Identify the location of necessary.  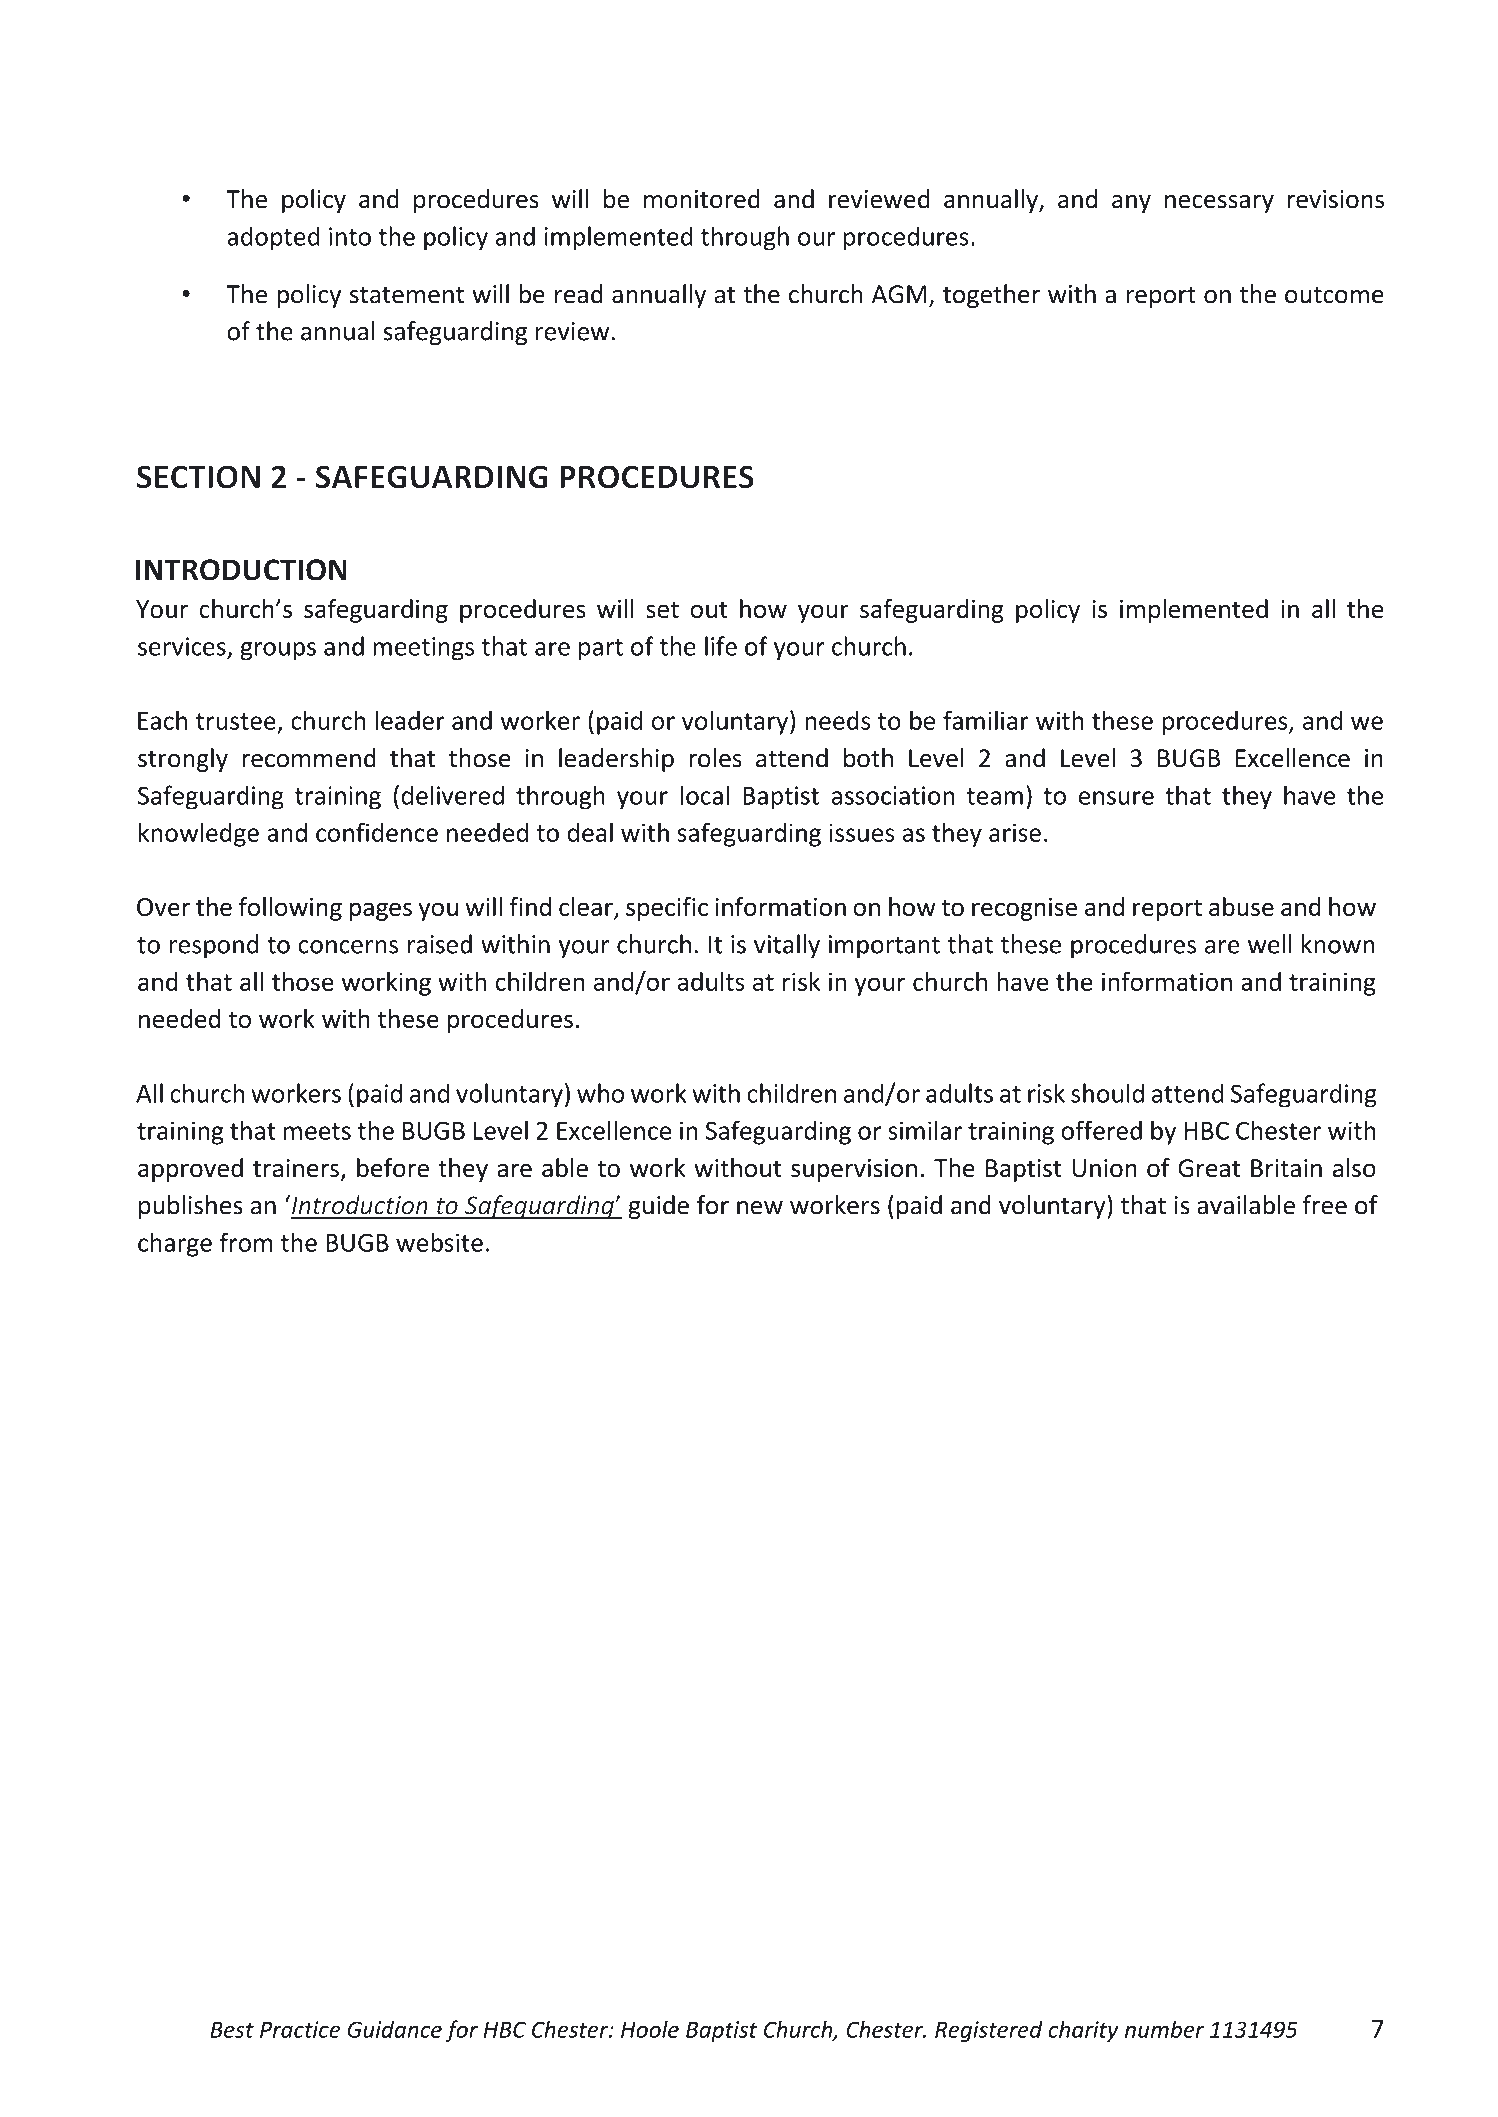
(1219, 204).
